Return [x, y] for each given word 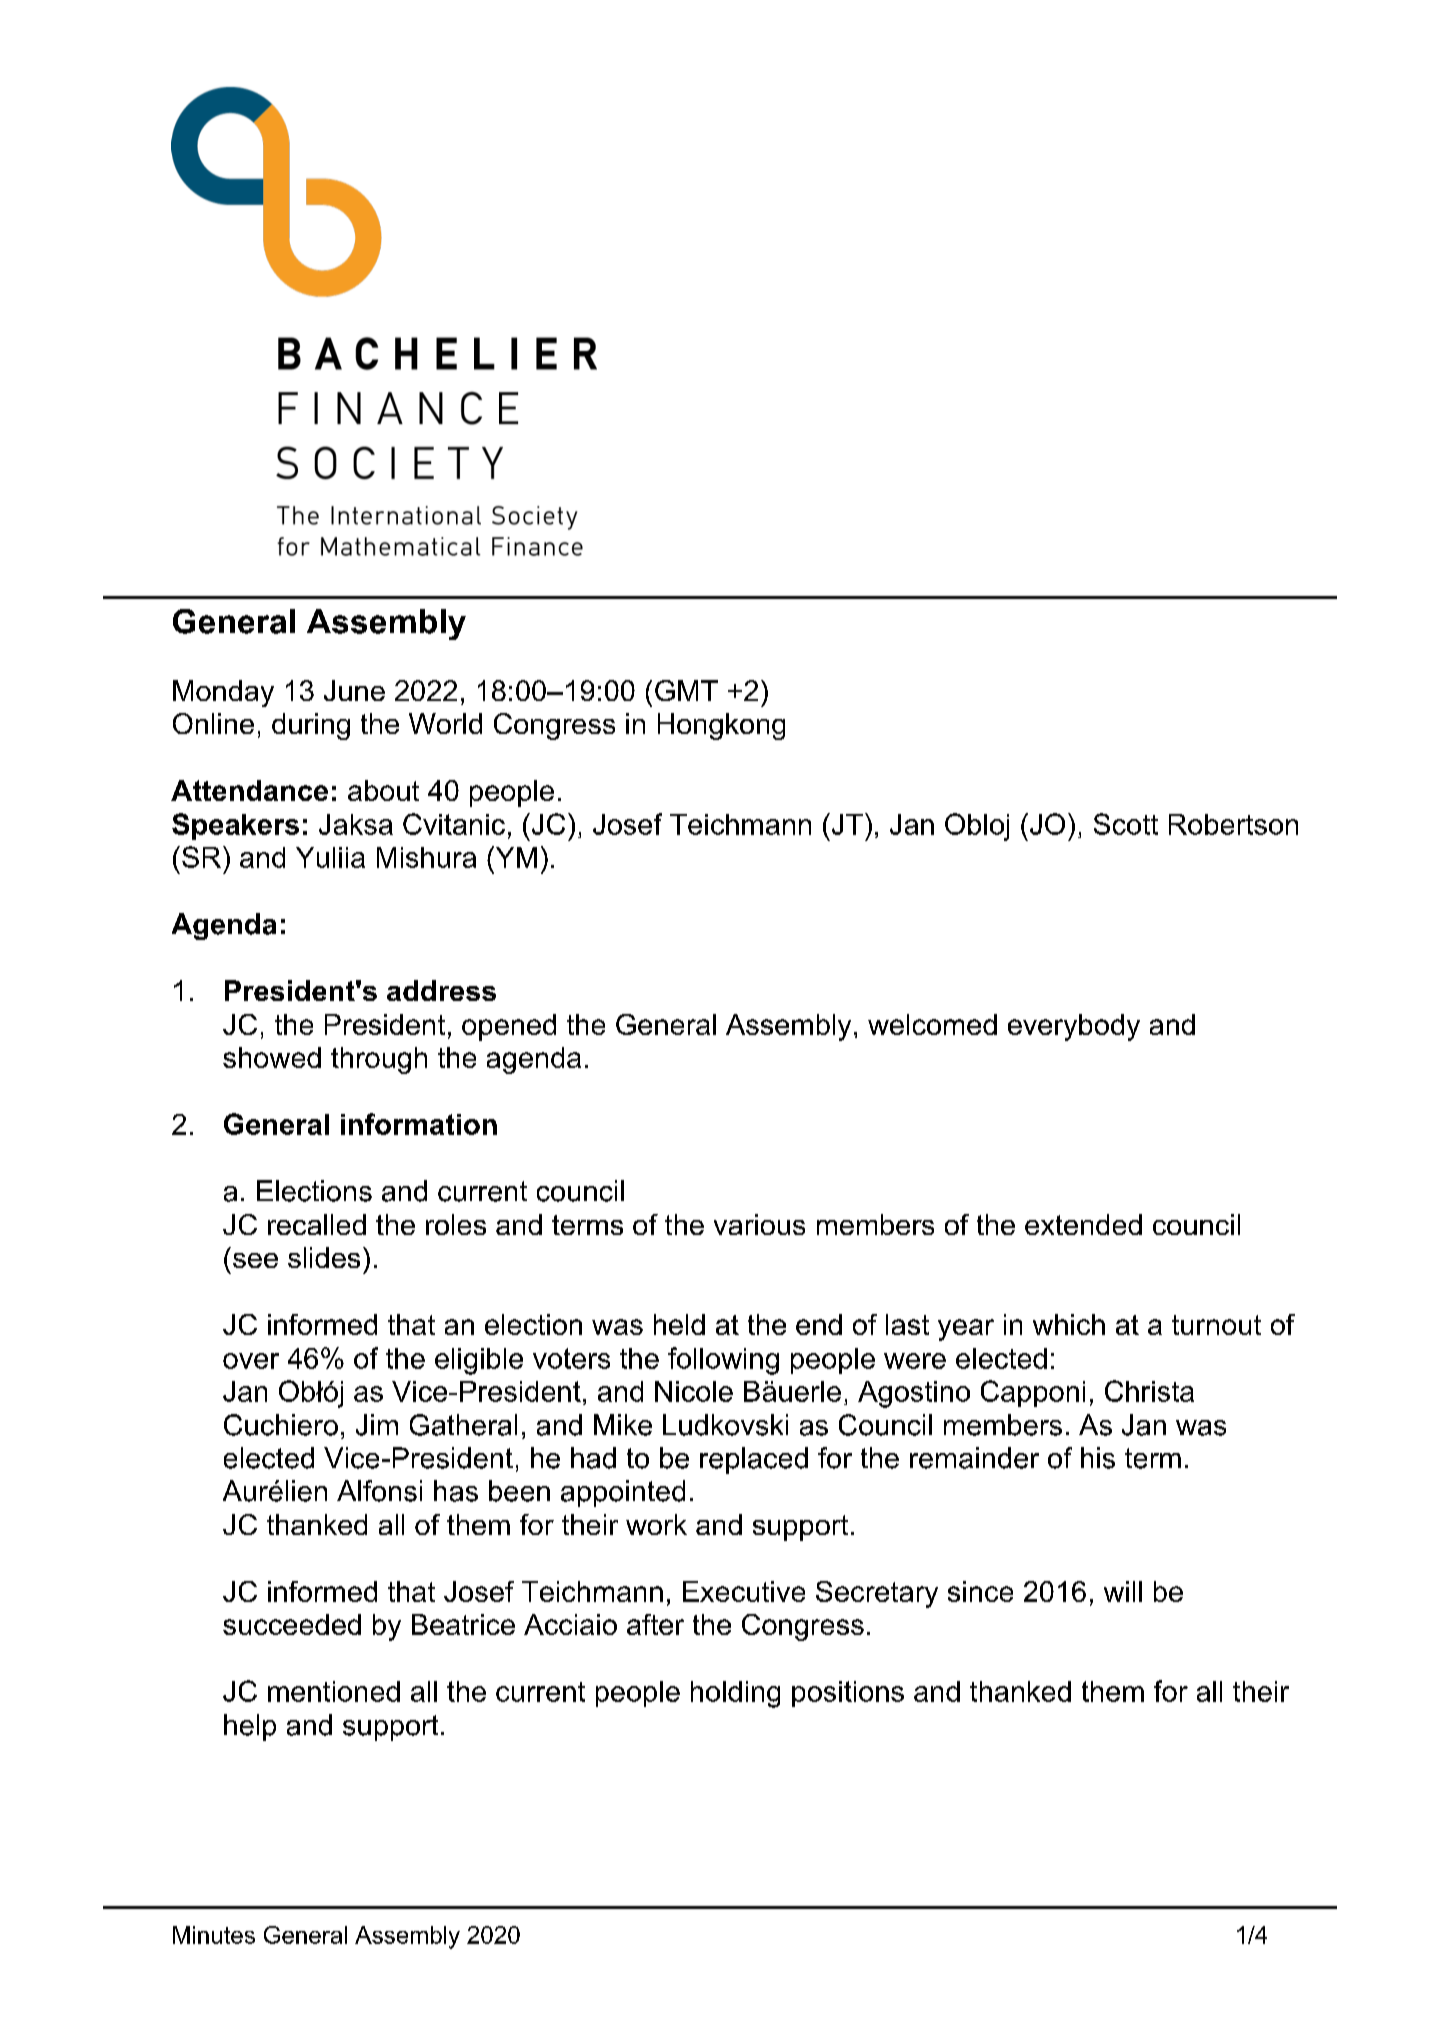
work [656, 1524]
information [419, 1124]
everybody [1074, 1027]
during [311, 726]
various [759, 1224]
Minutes [214, 1935]
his [1098, 1458]
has [456, 1491]
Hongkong [721, 726]
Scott [1126, 824]
